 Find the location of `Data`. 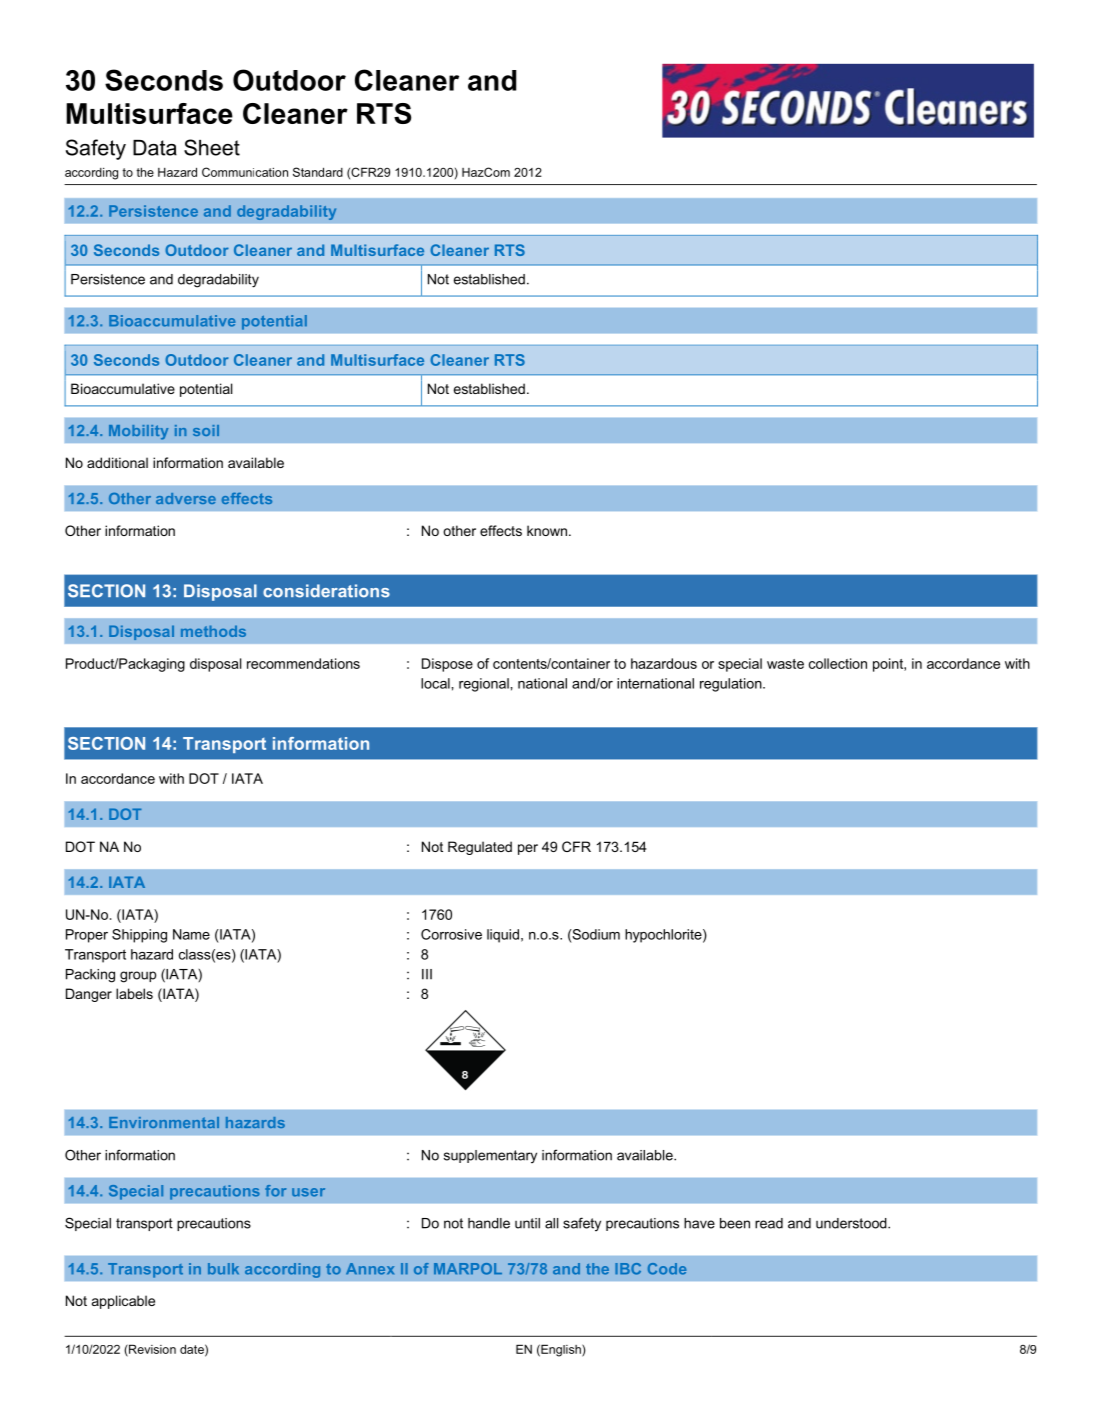

Data is located at coordinates (155, 148).
